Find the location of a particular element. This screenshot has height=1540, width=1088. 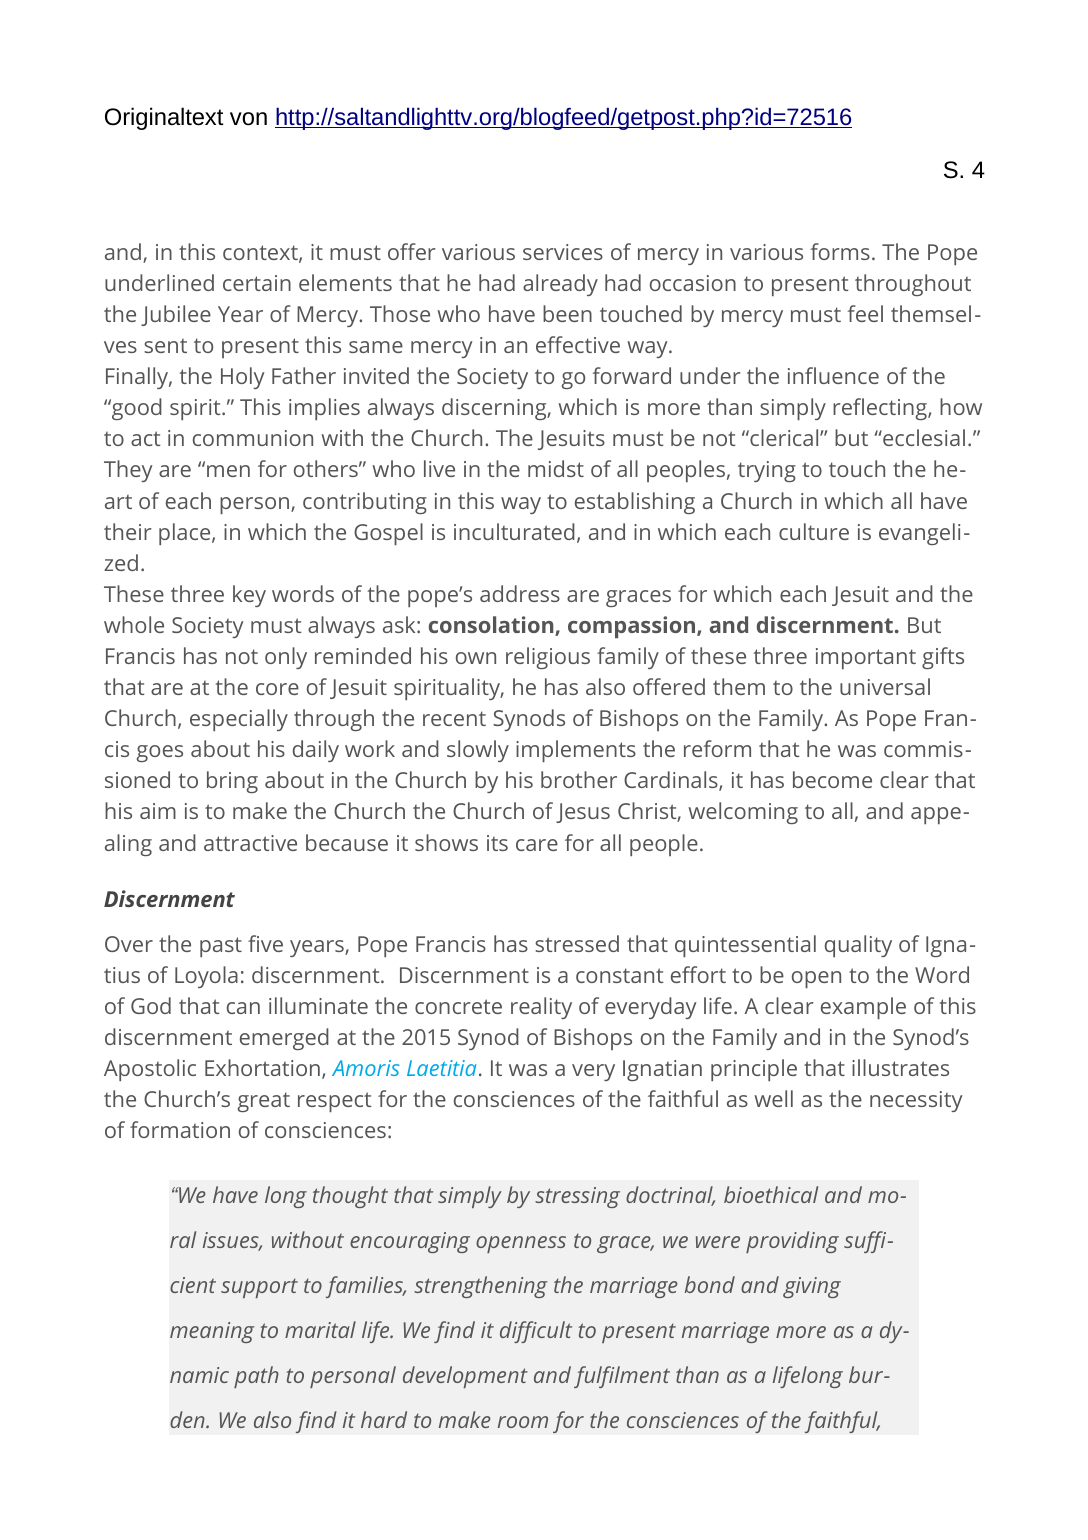

von is located at coordinates (248, 119).
